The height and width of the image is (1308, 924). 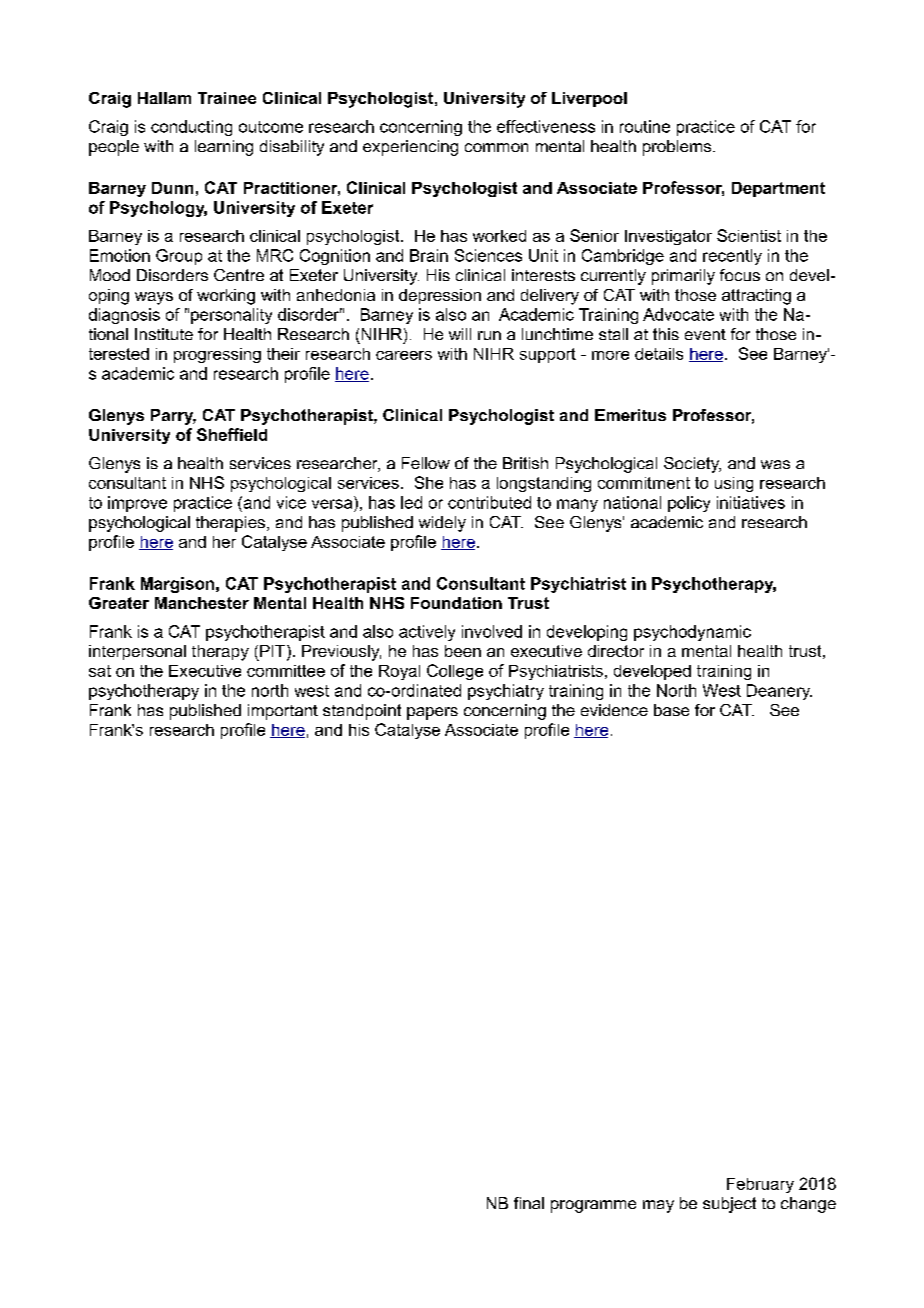 I want to click on important, so click(x=283, y=712).
